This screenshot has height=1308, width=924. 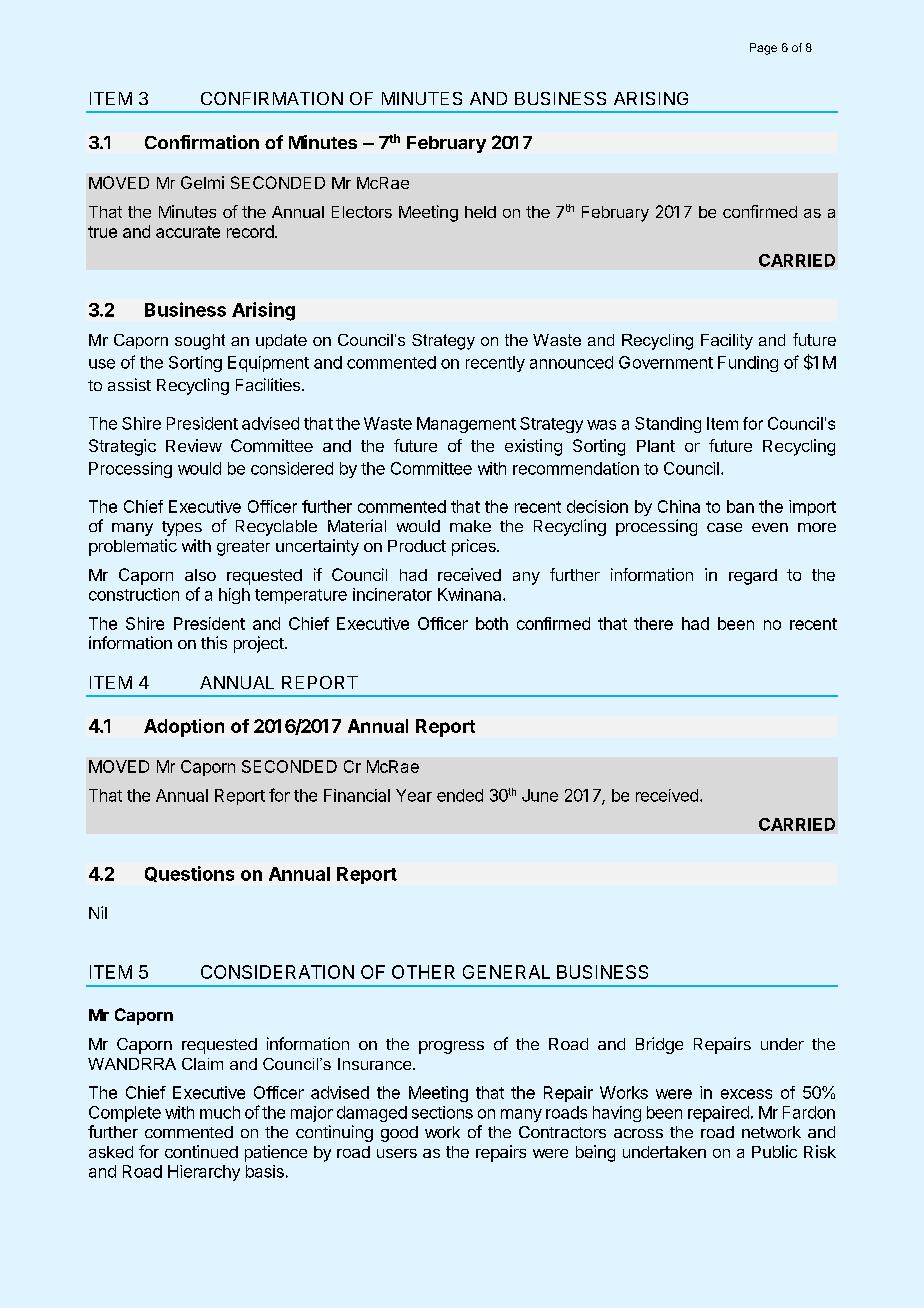 What do you see at coordinates (492, 623) in the screenshot?
I see `both` at bounding box center [492, 623].
